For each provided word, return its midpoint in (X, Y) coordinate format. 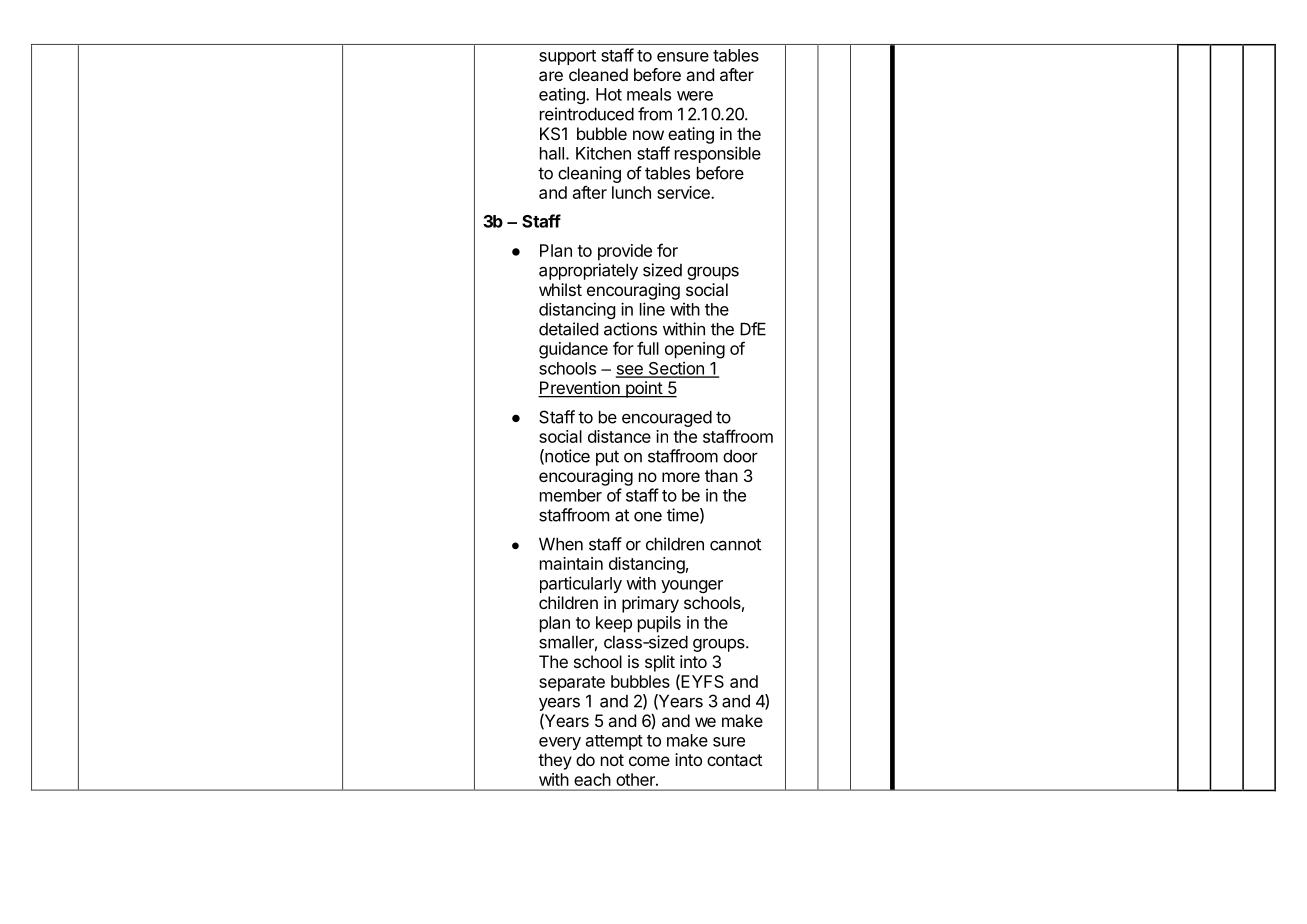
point (644, 389)
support (567, 57)
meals (649, 94)
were (695, 96)
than (721, 475)
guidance (573, 350)
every (560, 743)
